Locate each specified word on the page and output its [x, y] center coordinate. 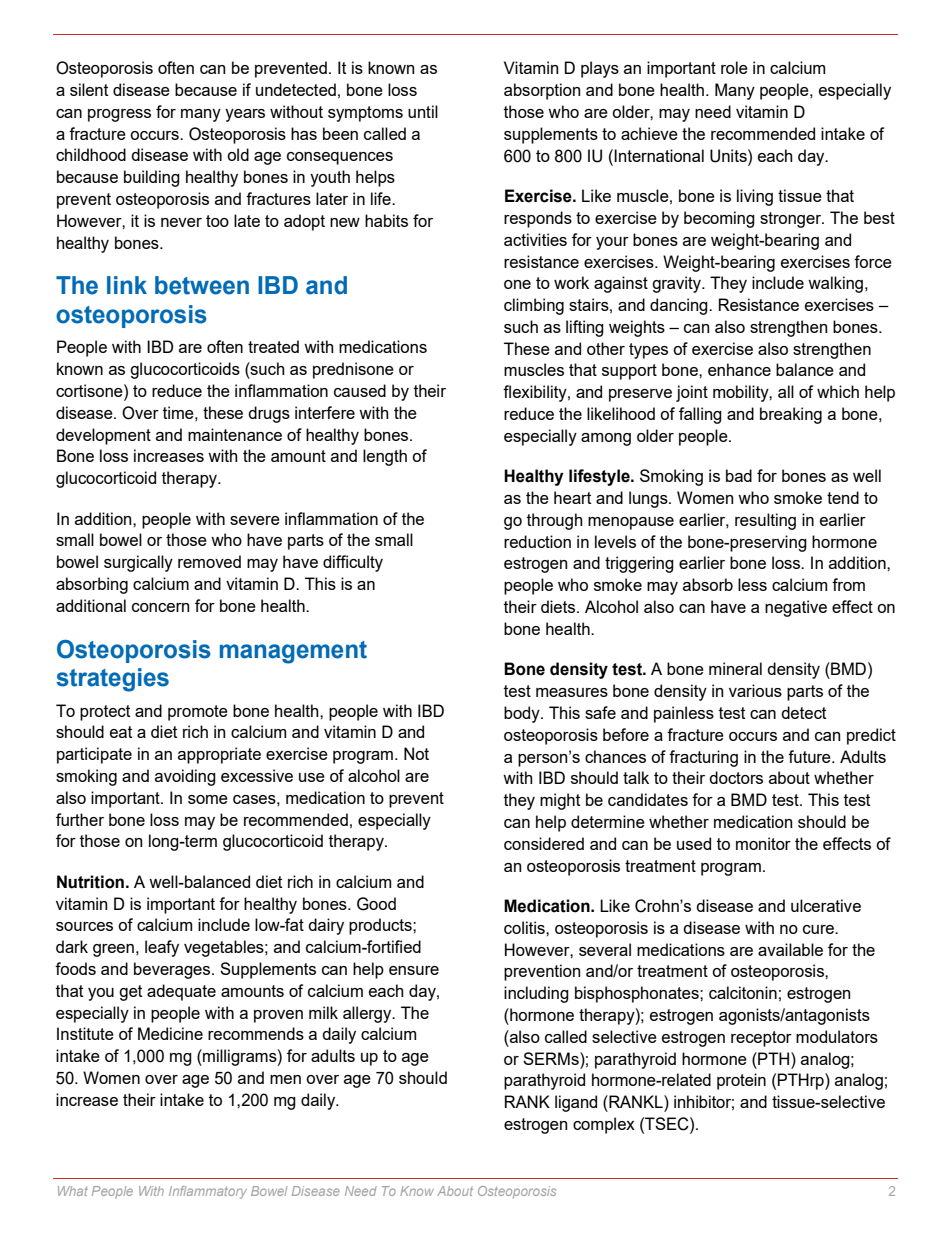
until [423, 111]
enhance [739, 369]
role [734, 67]
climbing [534, 306]
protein [741, 1081]
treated [273, 346]
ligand [576, 1103]
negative [796, 608]
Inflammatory [208, 1192]
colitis [525, 927]
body [523, 714]
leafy [162, 948]
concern [160, 607]
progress [119, 115]
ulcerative [826, 905]
